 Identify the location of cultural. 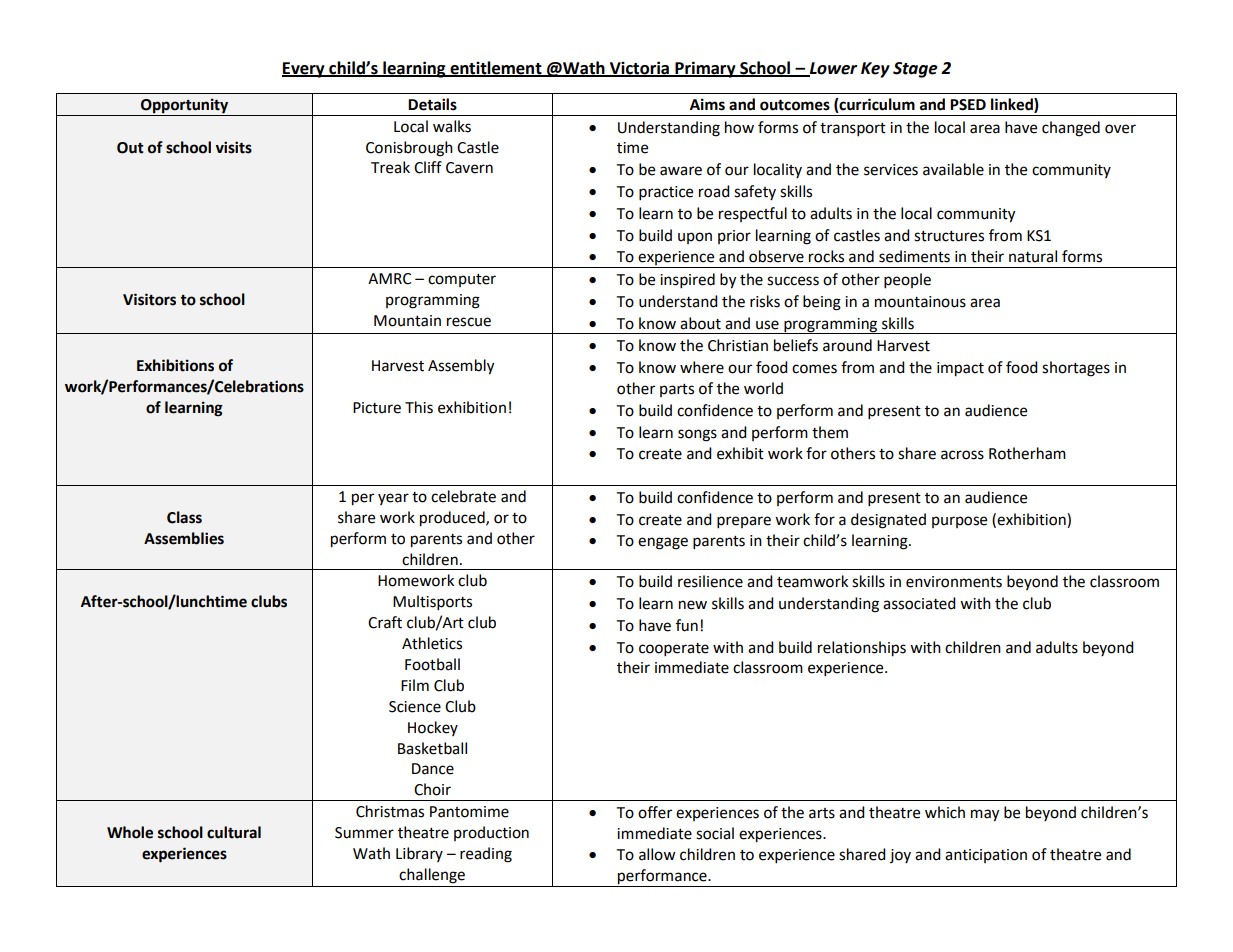
(234, 832).
